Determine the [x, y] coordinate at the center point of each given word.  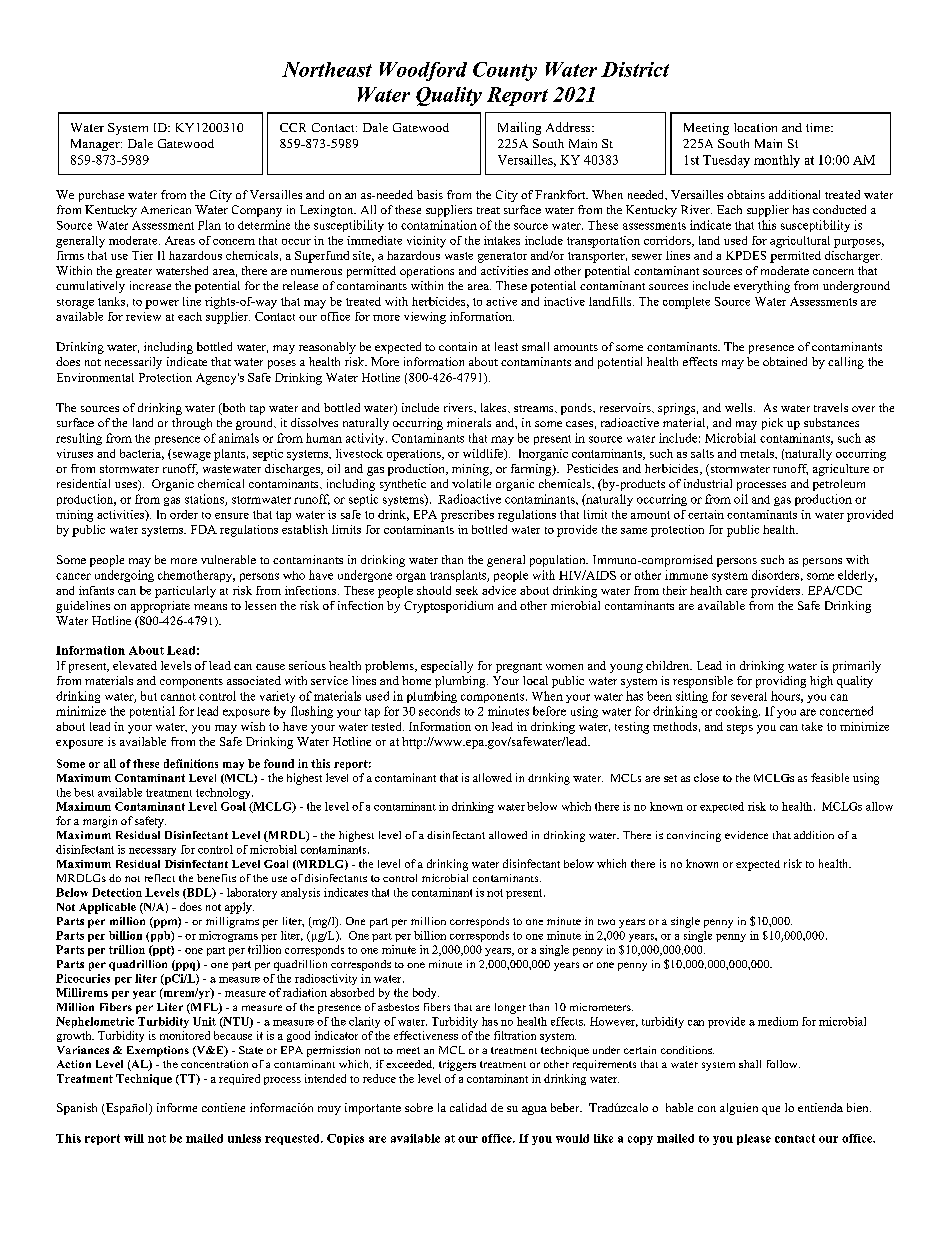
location [755, 127]
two [606, 922]
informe [177, 1107]
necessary [152, 852]
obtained [785, 361]
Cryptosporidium [448, 607]
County [505, 71]
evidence [746, 835]
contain [458, 346]
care [736, 592]
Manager [96, 145]
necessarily [133, 363]
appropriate [160, 607]
